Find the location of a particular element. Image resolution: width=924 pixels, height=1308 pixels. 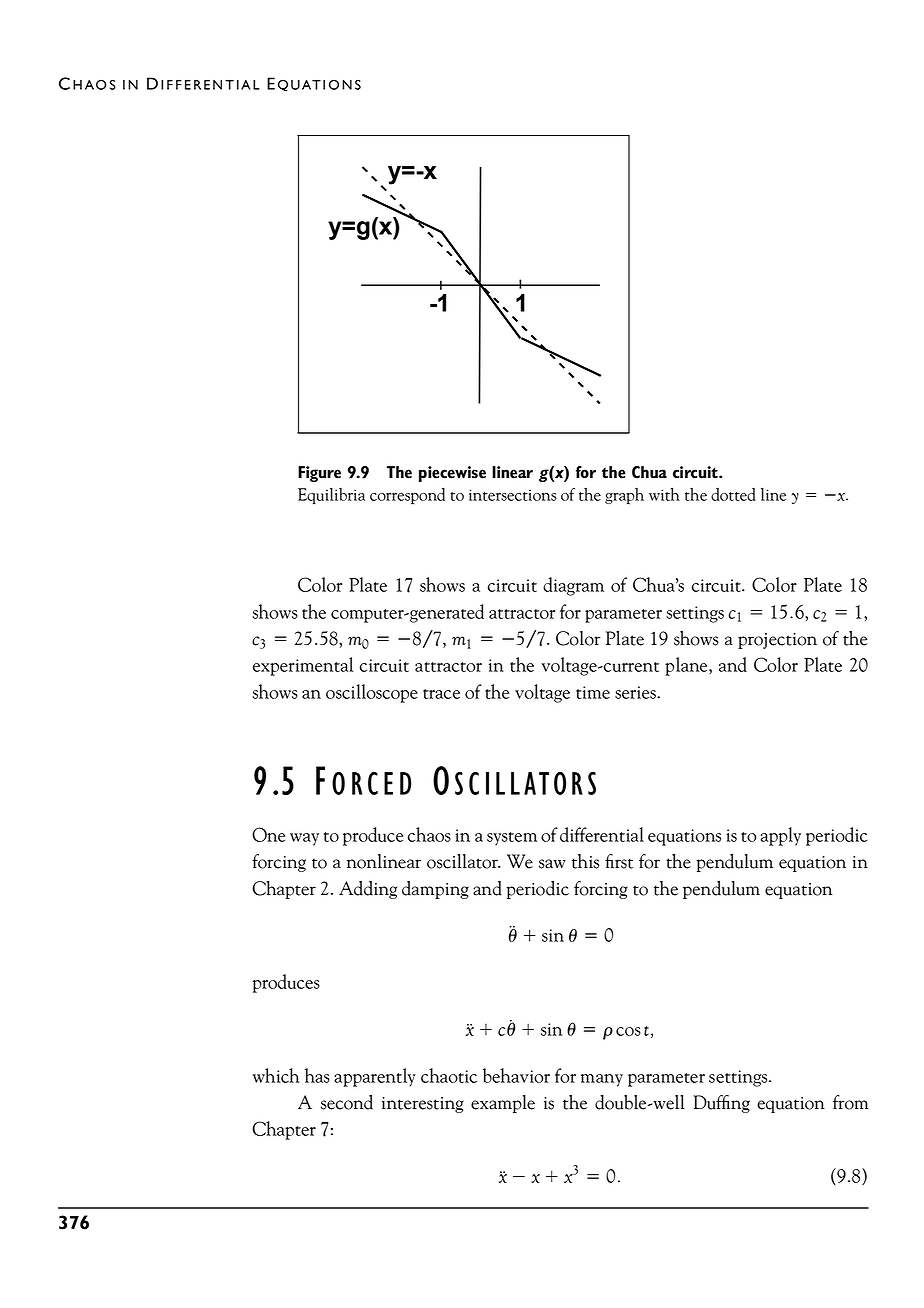

has is located at coordinates (317, 1075).
